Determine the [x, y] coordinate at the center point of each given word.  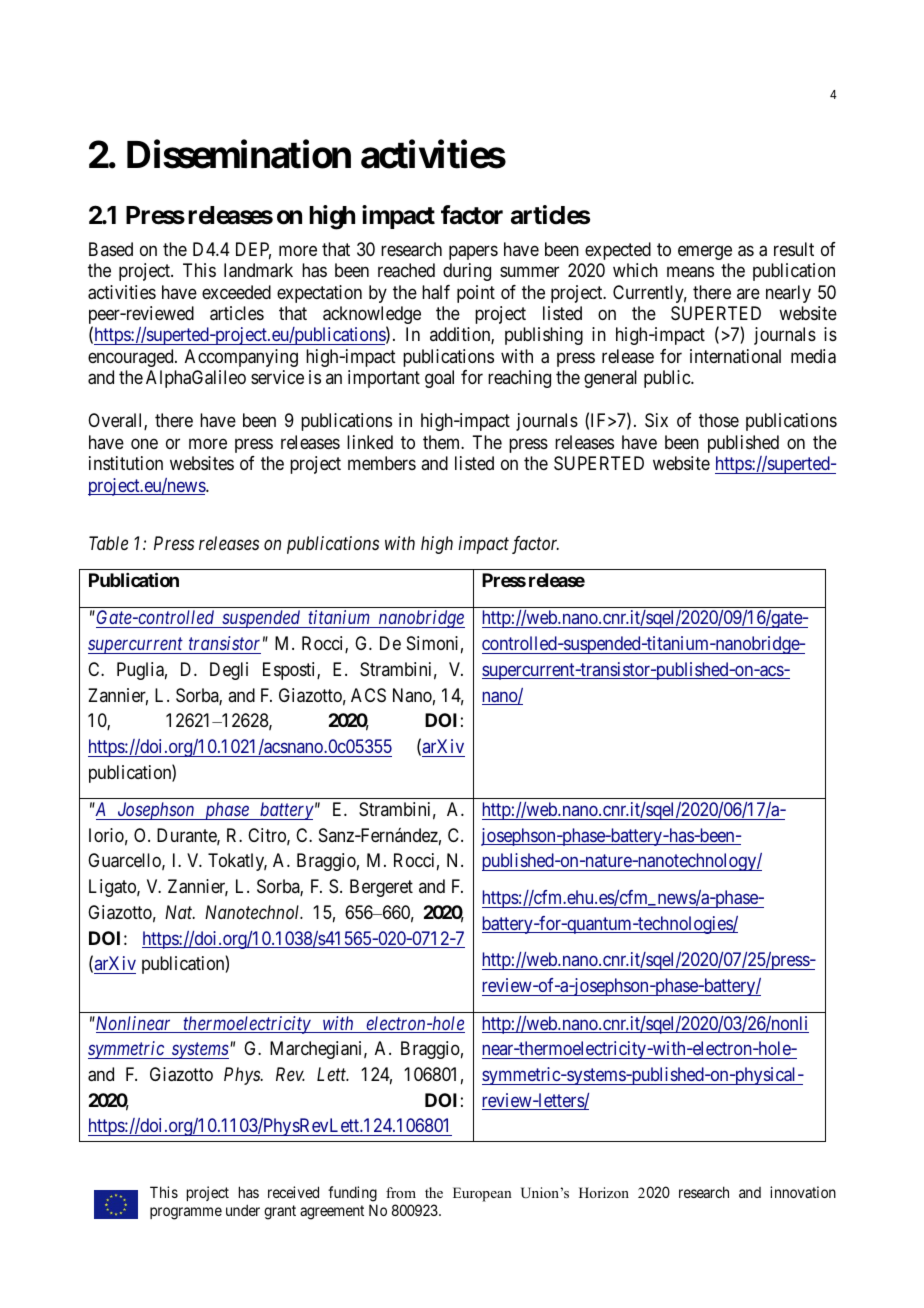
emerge [705, 252]
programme [186, 1213]
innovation [803, 1192]
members [382, 463]
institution [126, 463]
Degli [229, 671]
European [482, 1194]
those [719, 420]
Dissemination [239, 154]
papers [473, 252]
